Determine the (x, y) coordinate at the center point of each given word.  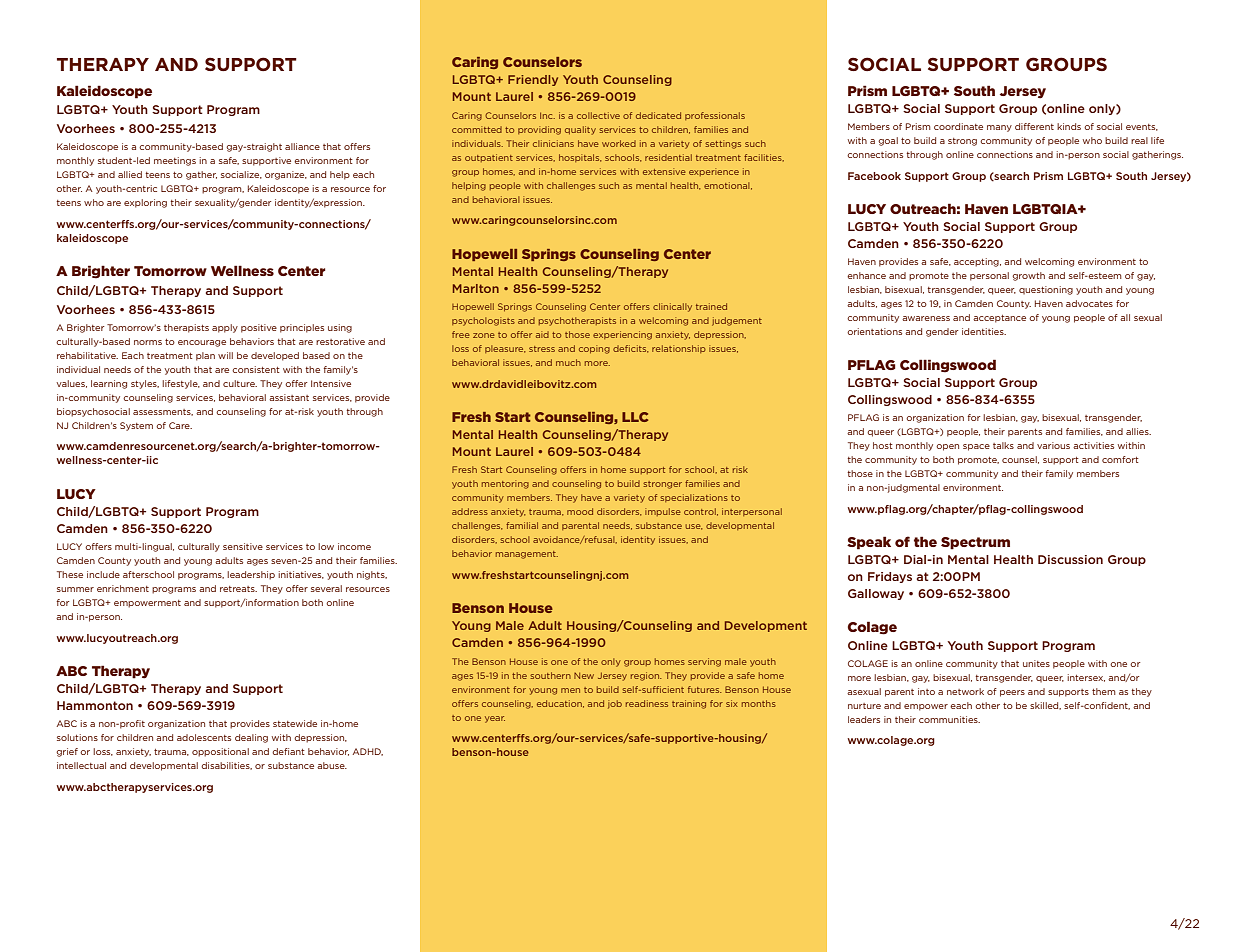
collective (598, 115)
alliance (302, 146)
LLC (635, 417)
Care (180, 425)
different (1034, 126)
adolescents (204, 737)
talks (1003, 445)
